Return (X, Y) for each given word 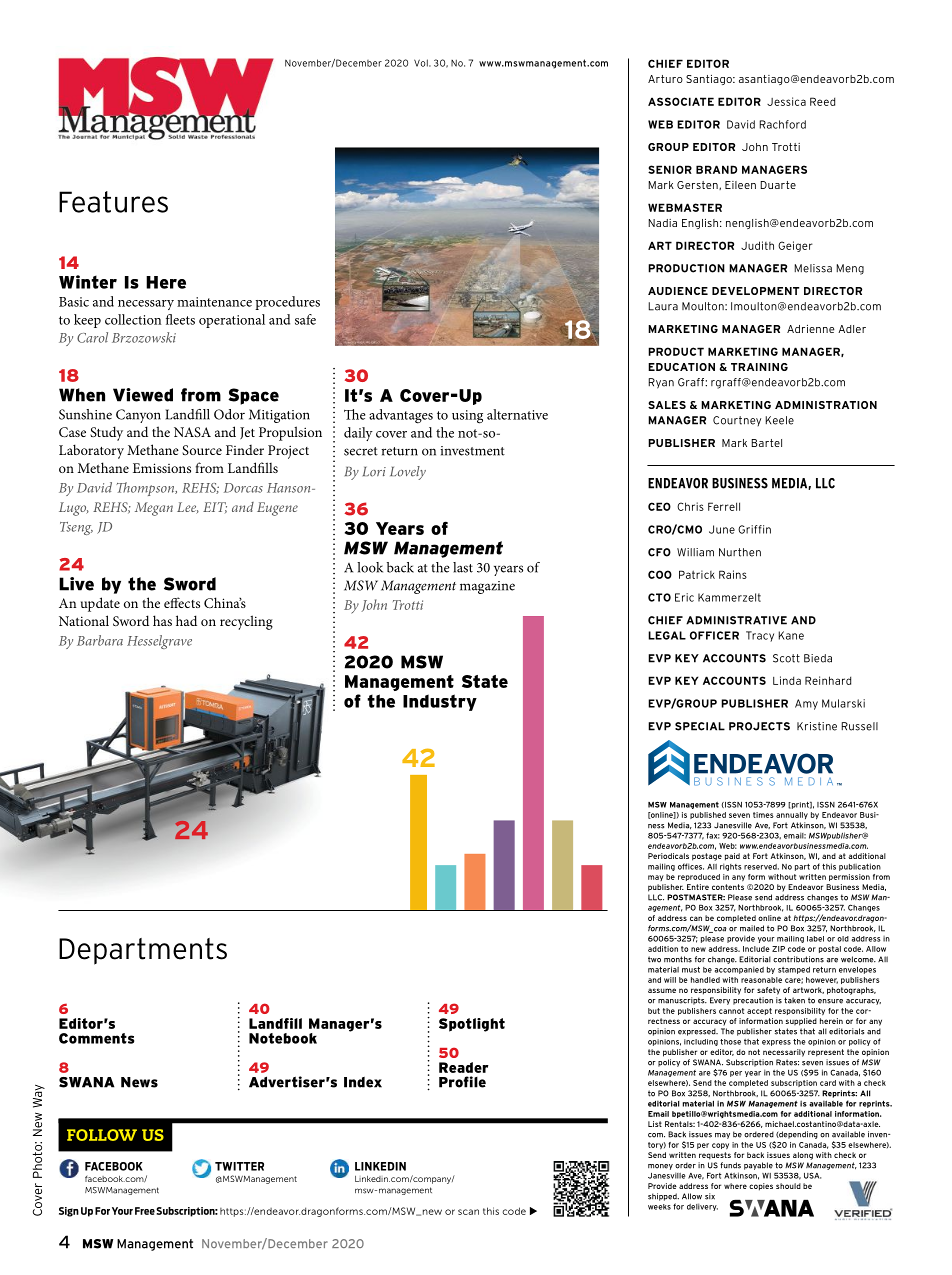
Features (113, 202)
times (763, 815)
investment (473, 451)
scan (468, 1212)
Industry (440, 702)
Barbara (100, 640)
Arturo (665, 79)
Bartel (766, 443)
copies (761, 1187)
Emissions (162, 468)
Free (145, 1211)
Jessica (786, 101)
